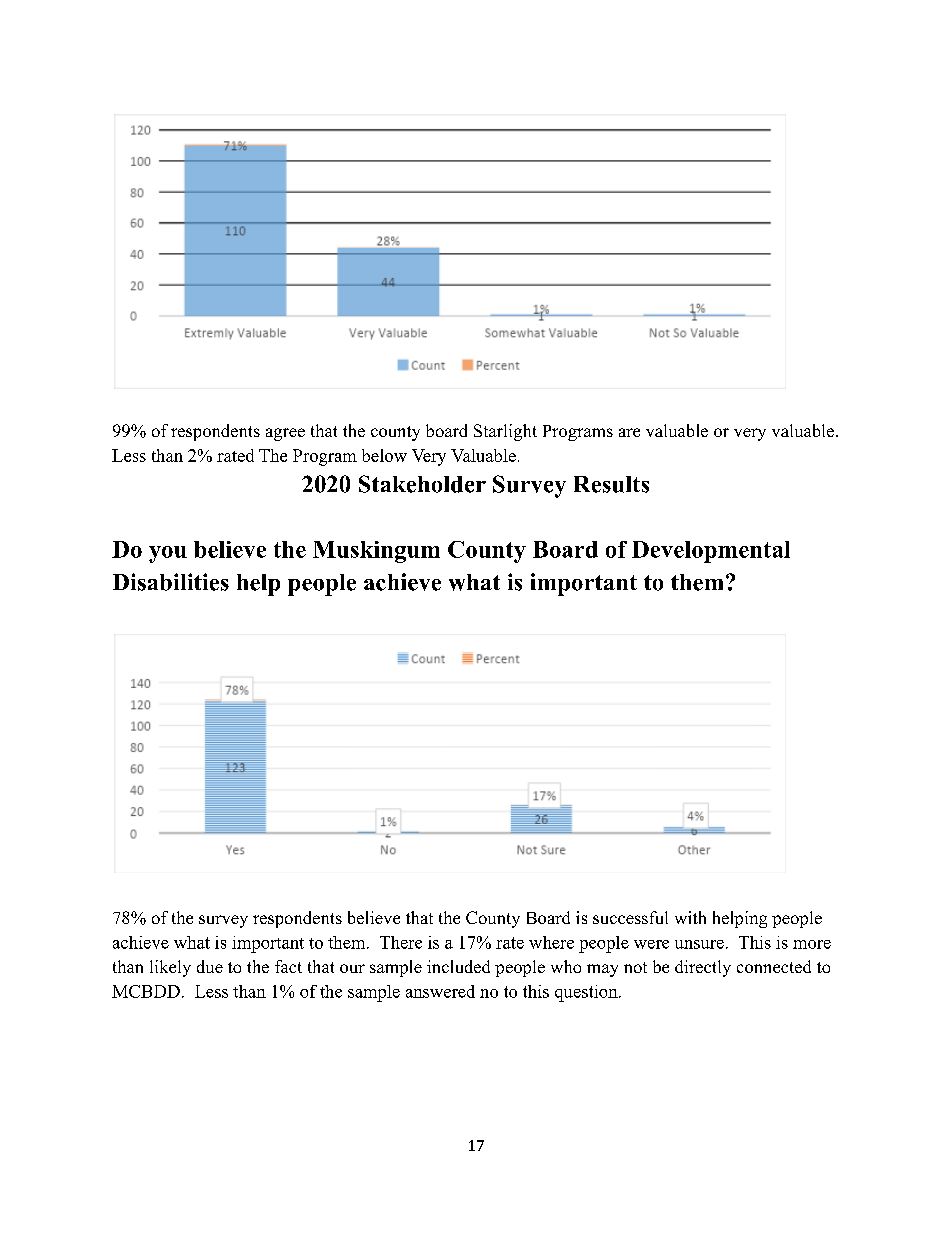  Describe the element at coordinates (168, 554) in the screenshot. I see `you` at that location.
